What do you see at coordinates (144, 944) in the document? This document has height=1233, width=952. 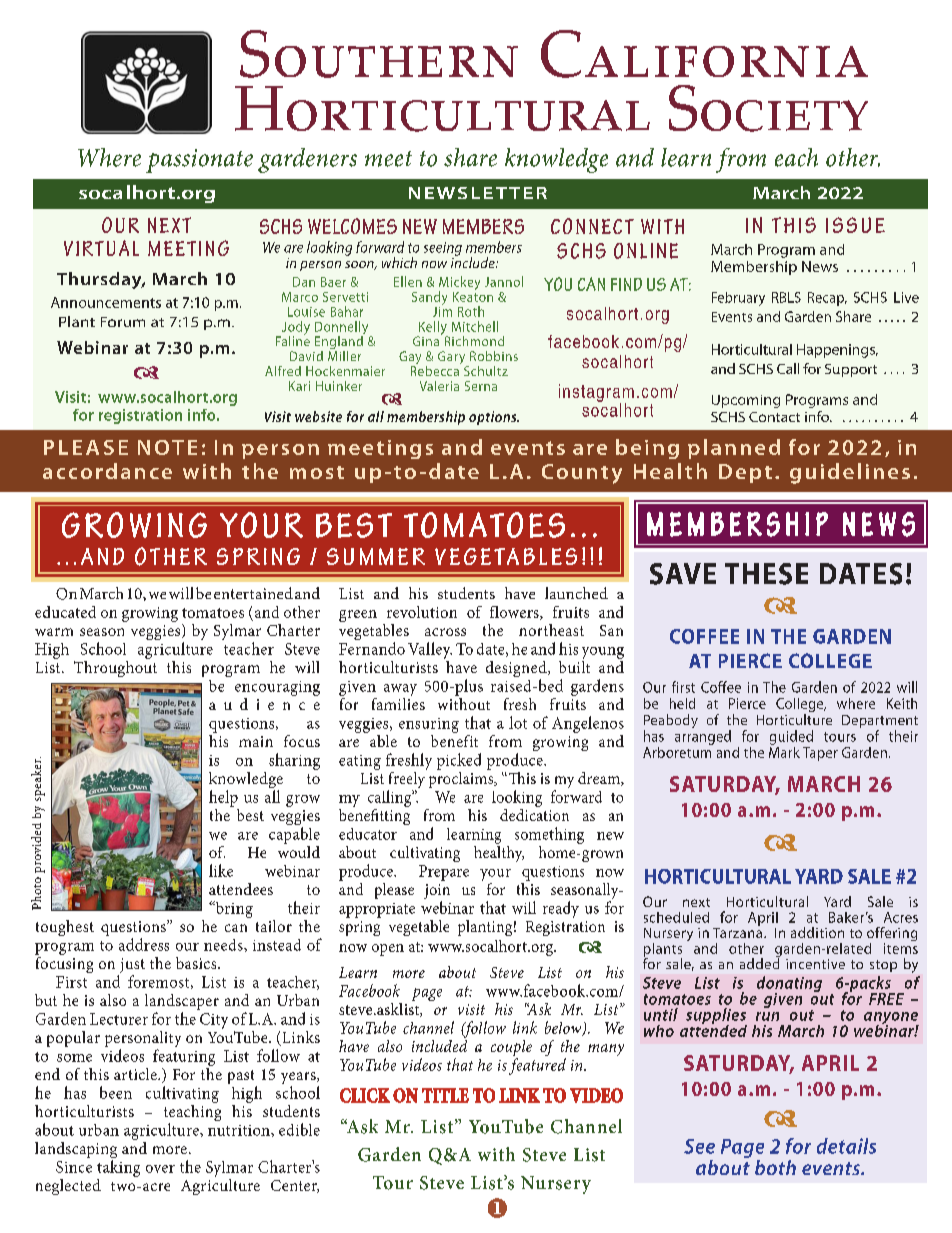 I see `address` at bounding box center [144, 944].
